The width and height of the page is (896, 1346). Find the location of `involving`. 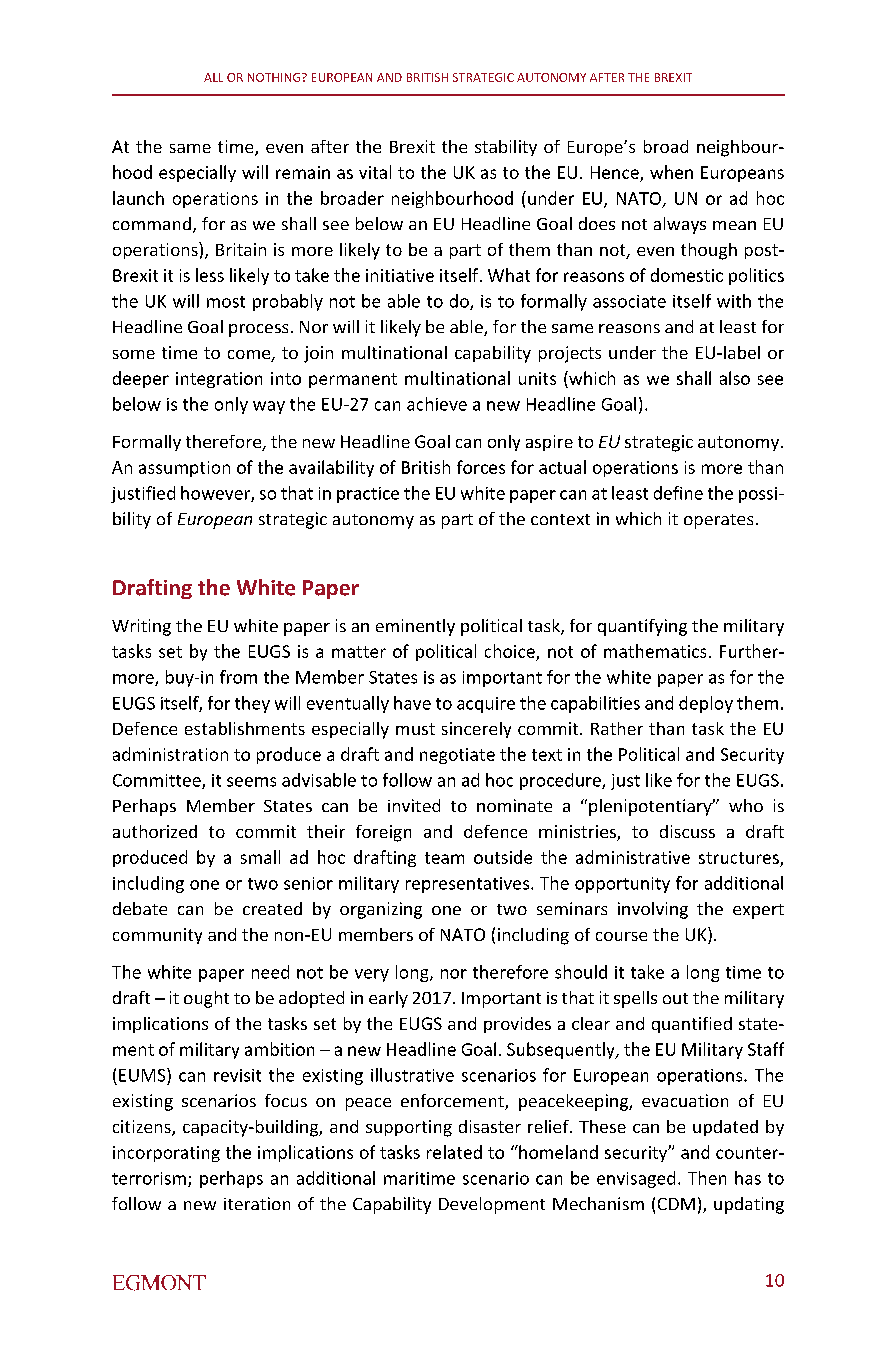

involving is located at coordinates (653, 910).
